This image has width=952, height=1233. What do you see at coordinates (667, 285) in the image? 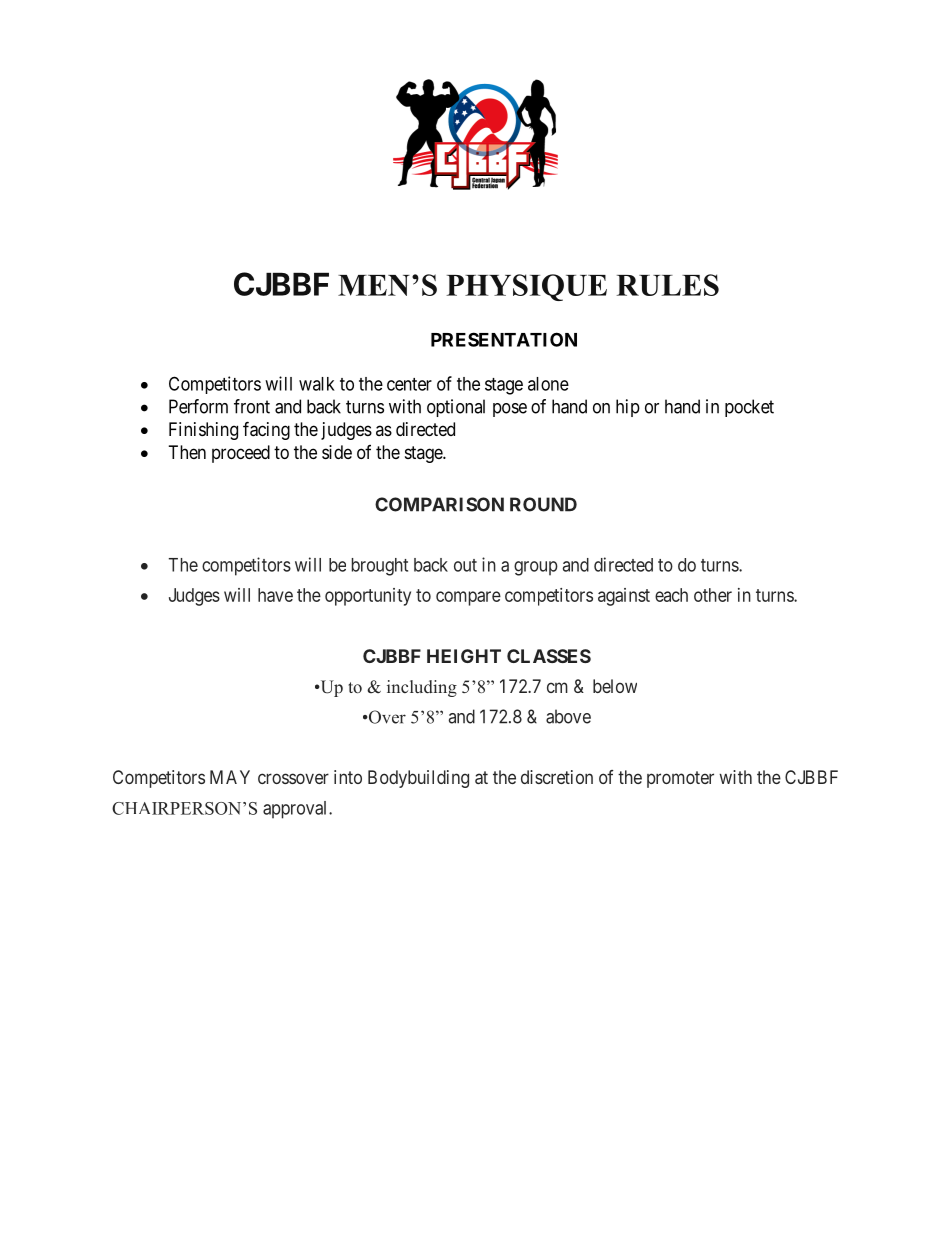
I see `RULES` at bounding box center [667, 285].
